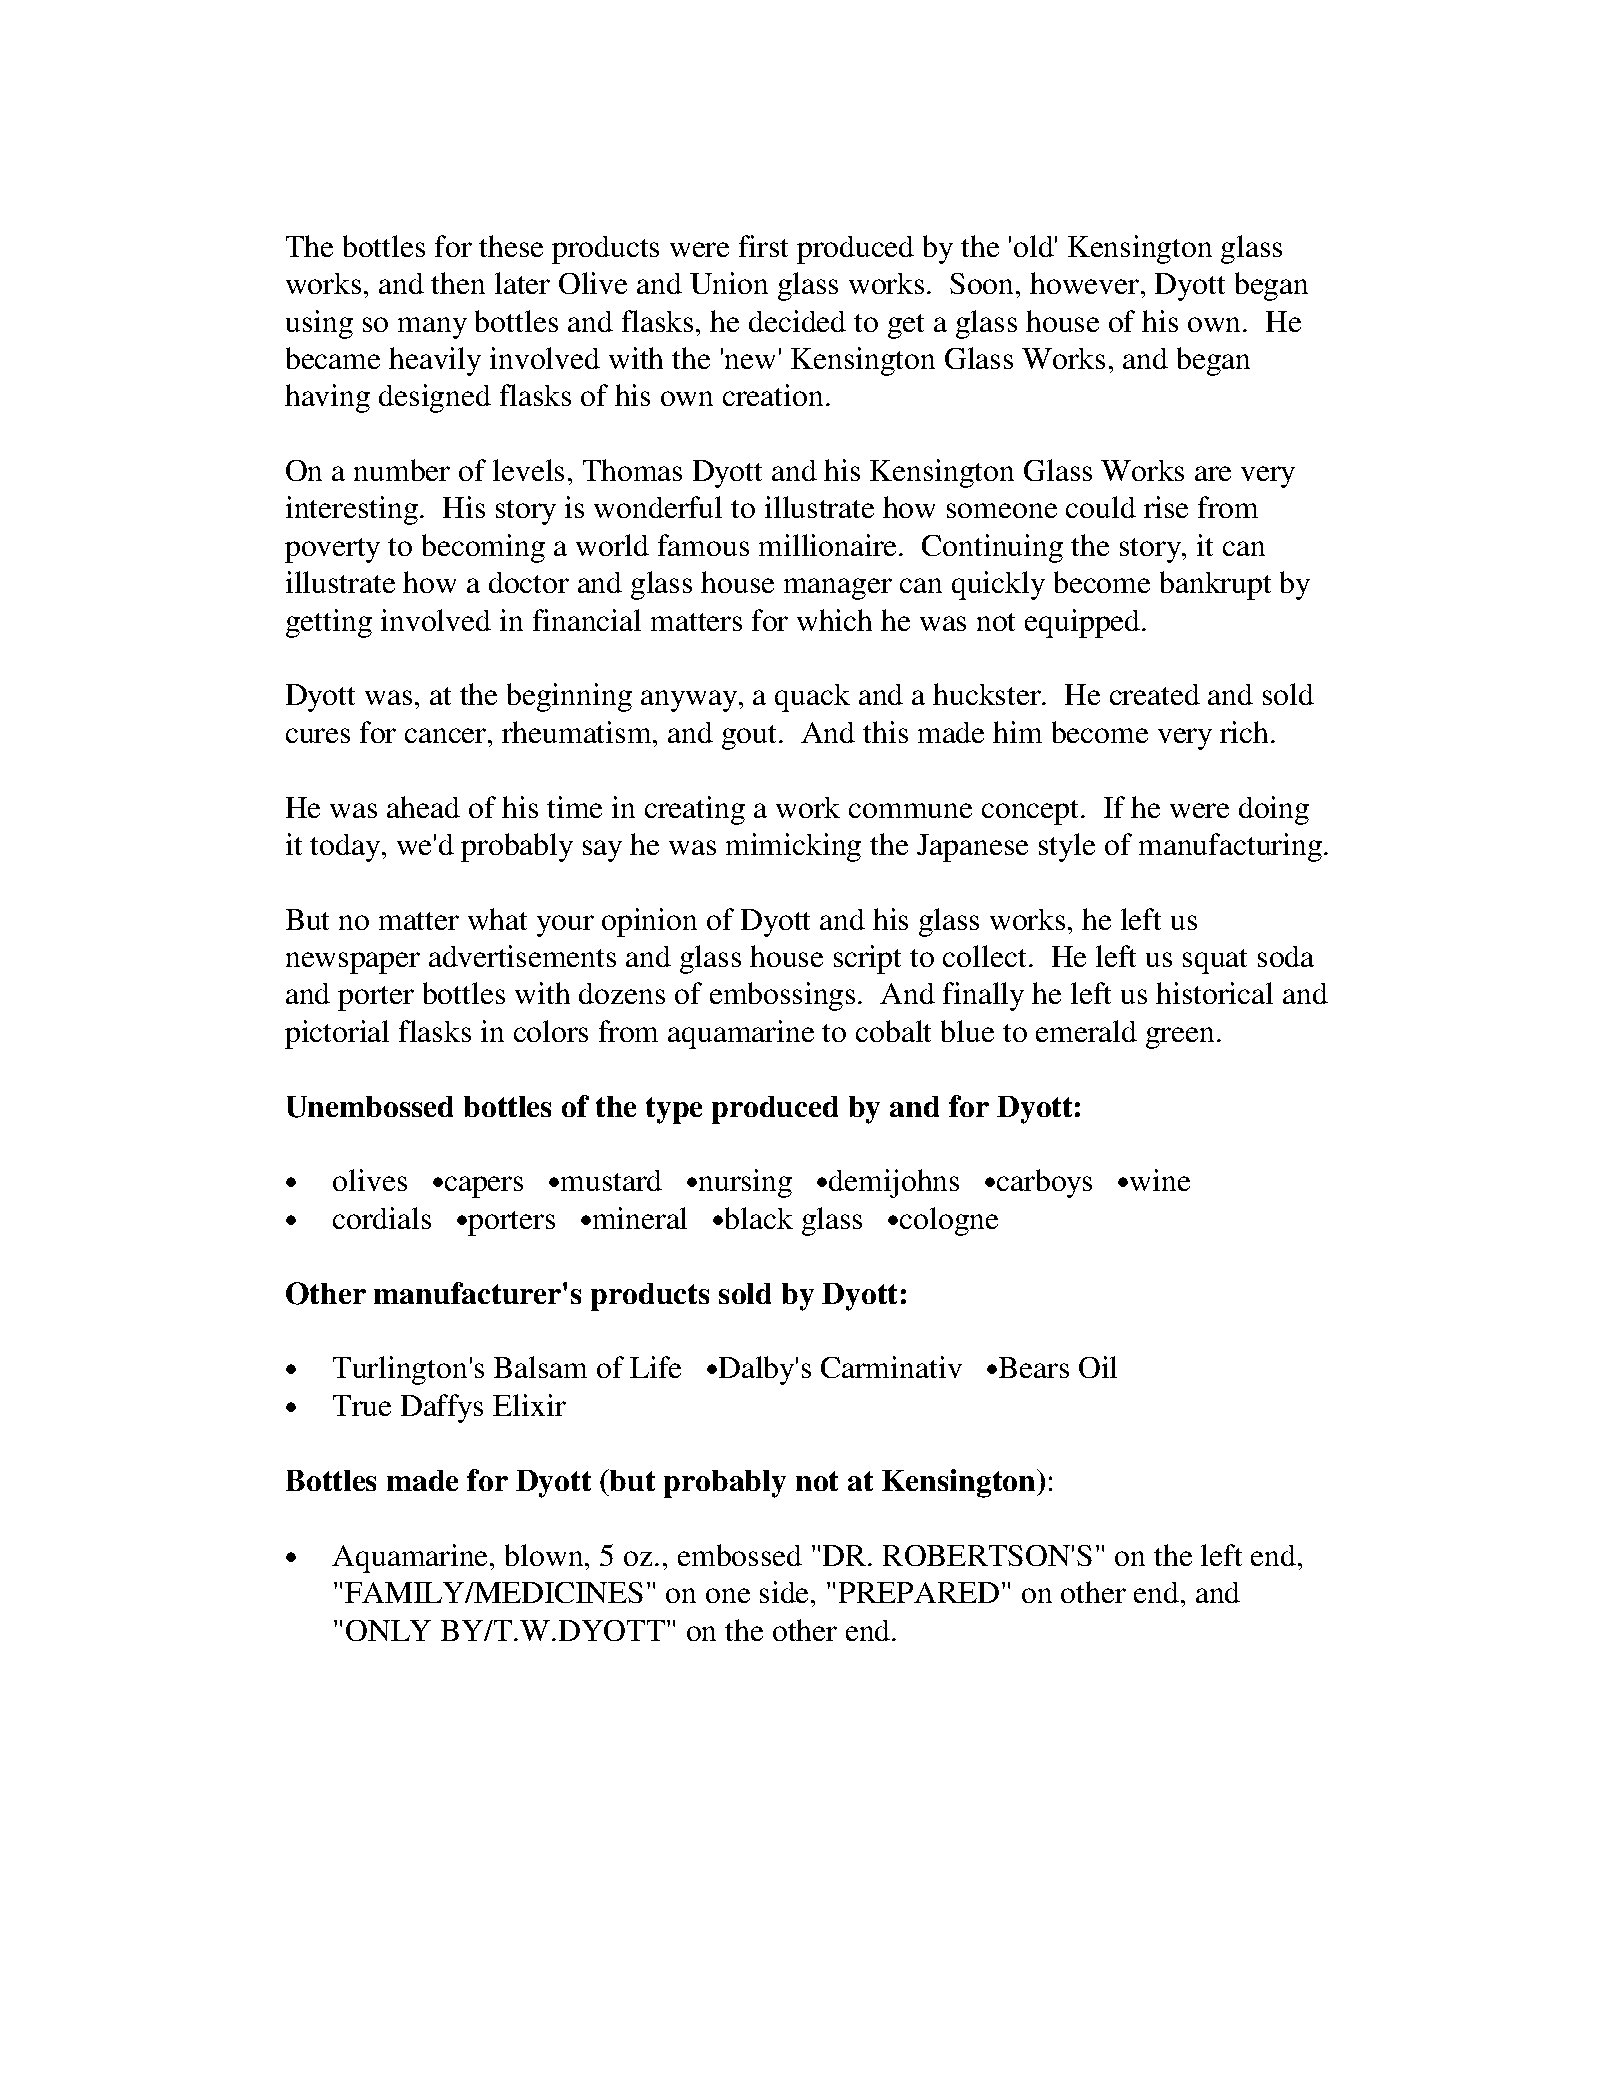 The width and height of the page is (1616, 2091). What do you see at coordinates (497, 919) in the page?
I see `what` at bounding box center [497, 919].
